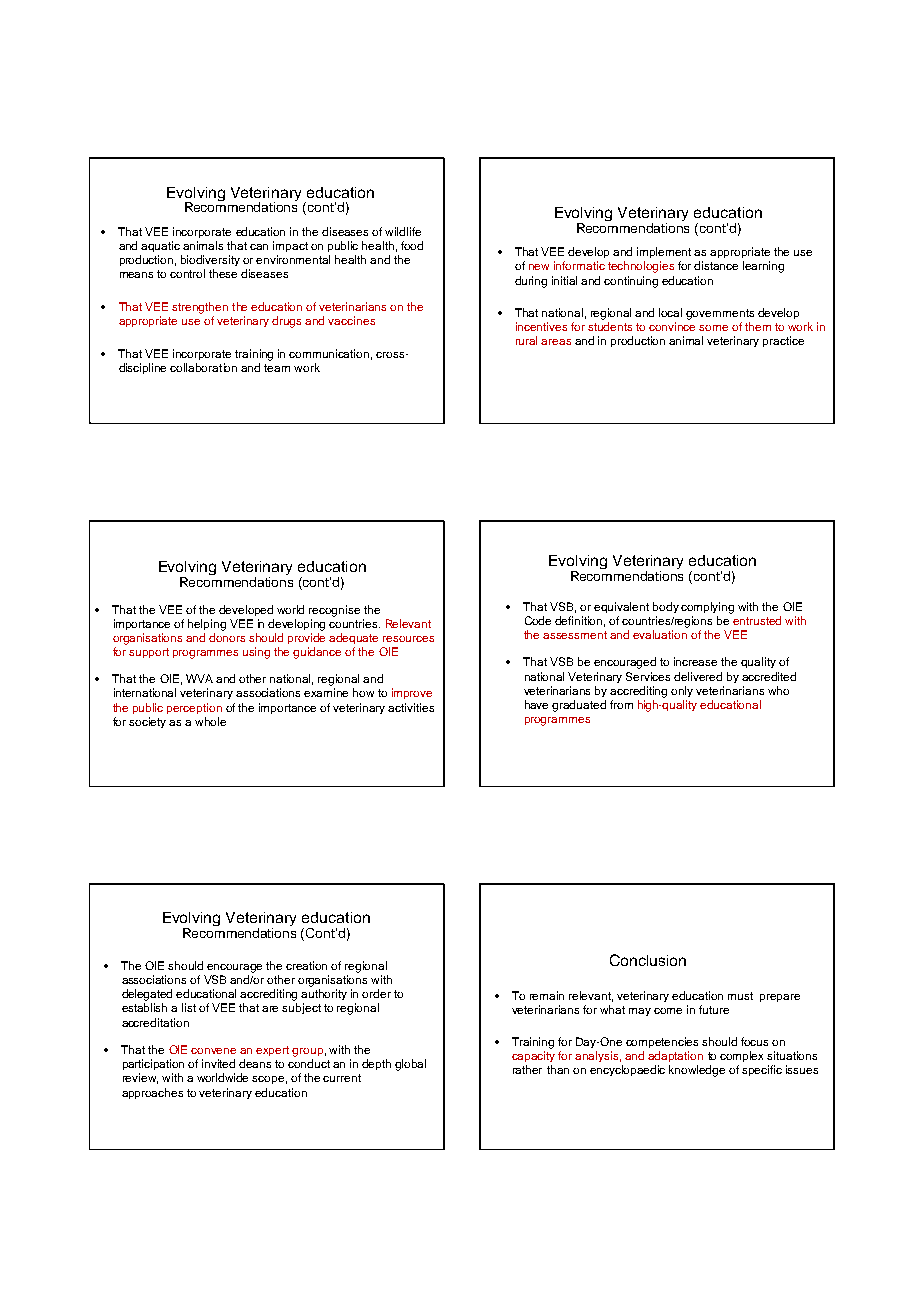 The height and width of the screenshot is (1308, 924). I want to click on donors, so click(227, 637).
